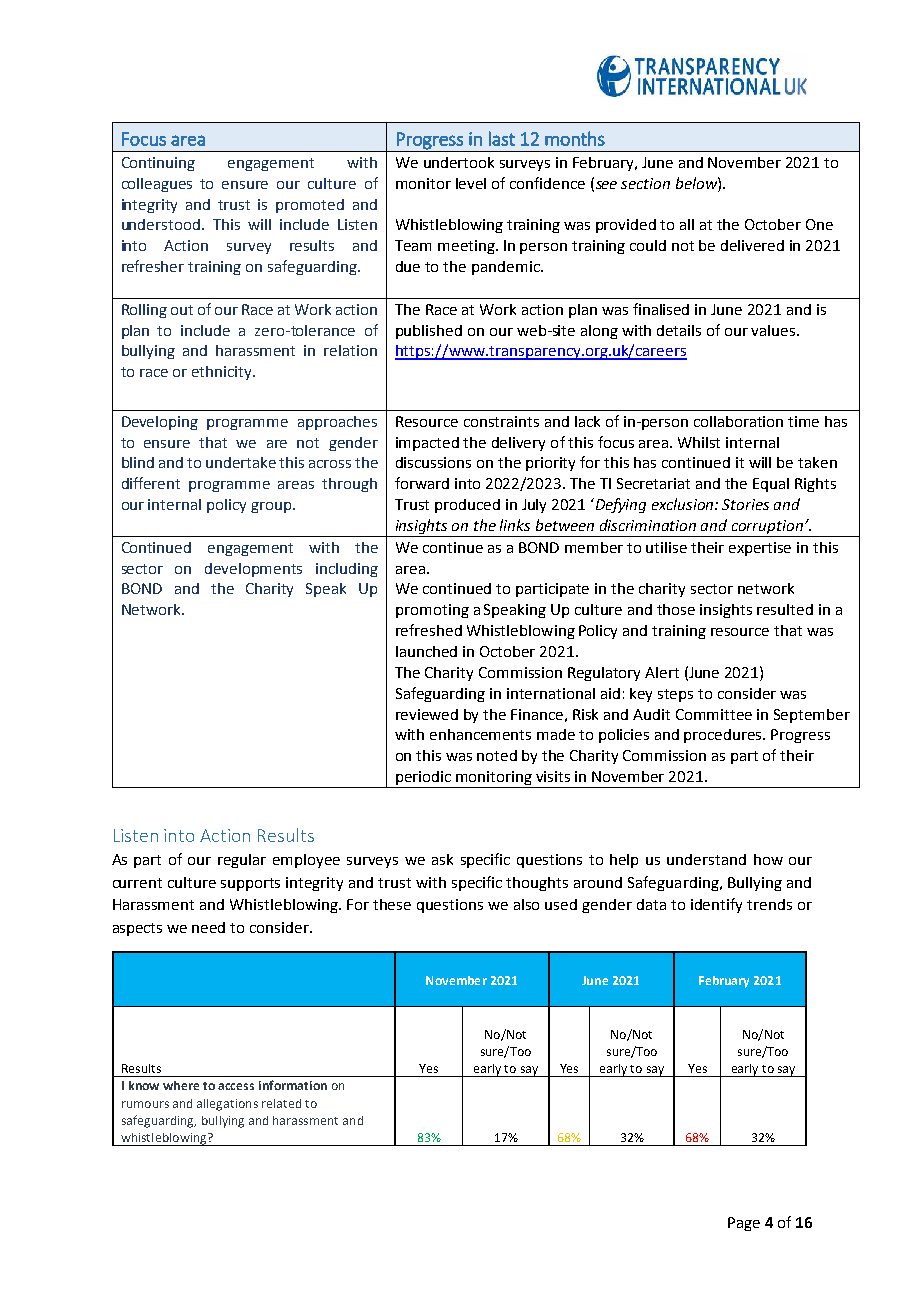  What do you see at coordinates (227, 1105) in the page?
I see `allegations` at bounding box center [227, 1105].
